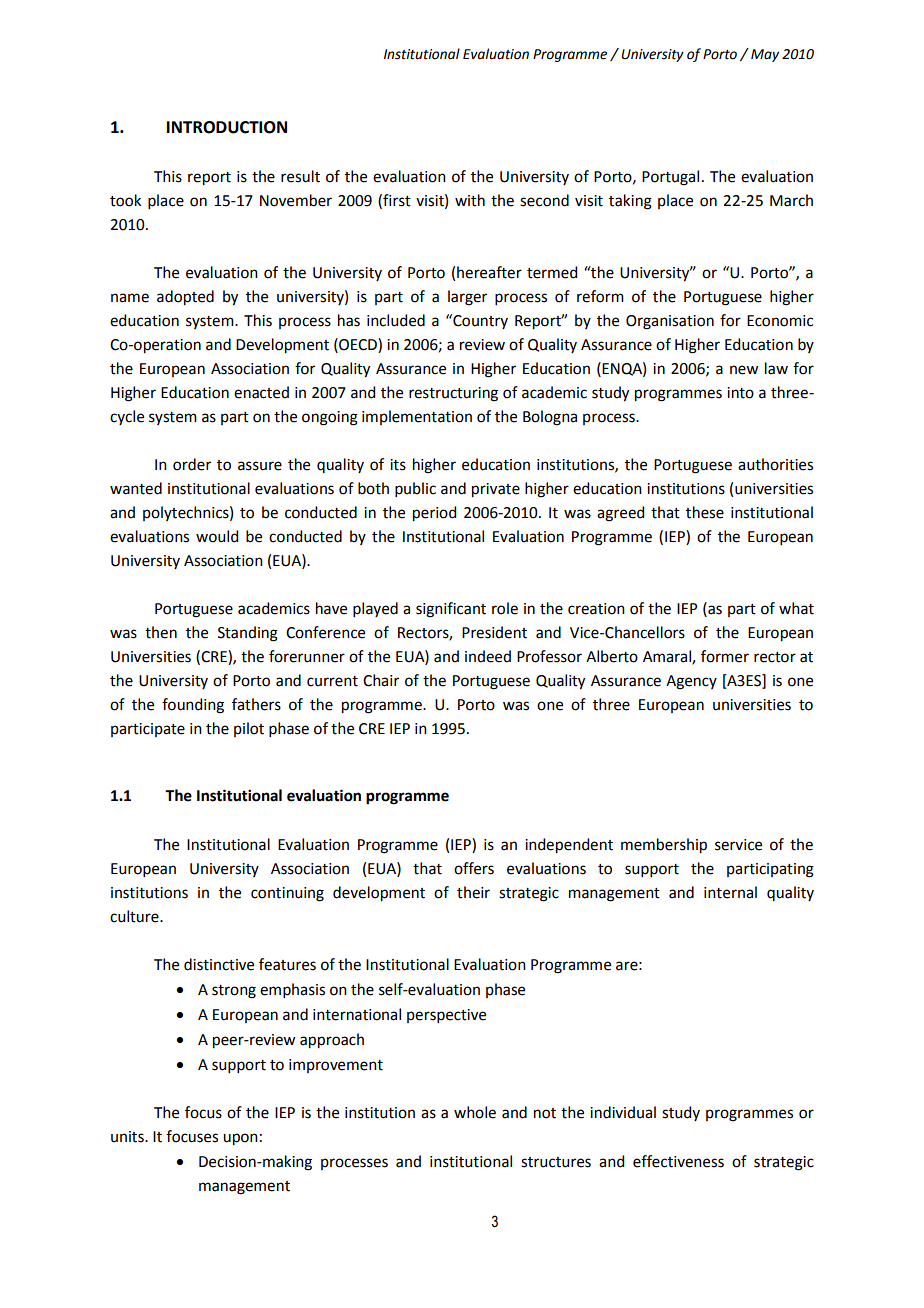 The image size is (924, 1308). Describe the element at coordinates (765, 55) in the page. I see `May` at that location.
